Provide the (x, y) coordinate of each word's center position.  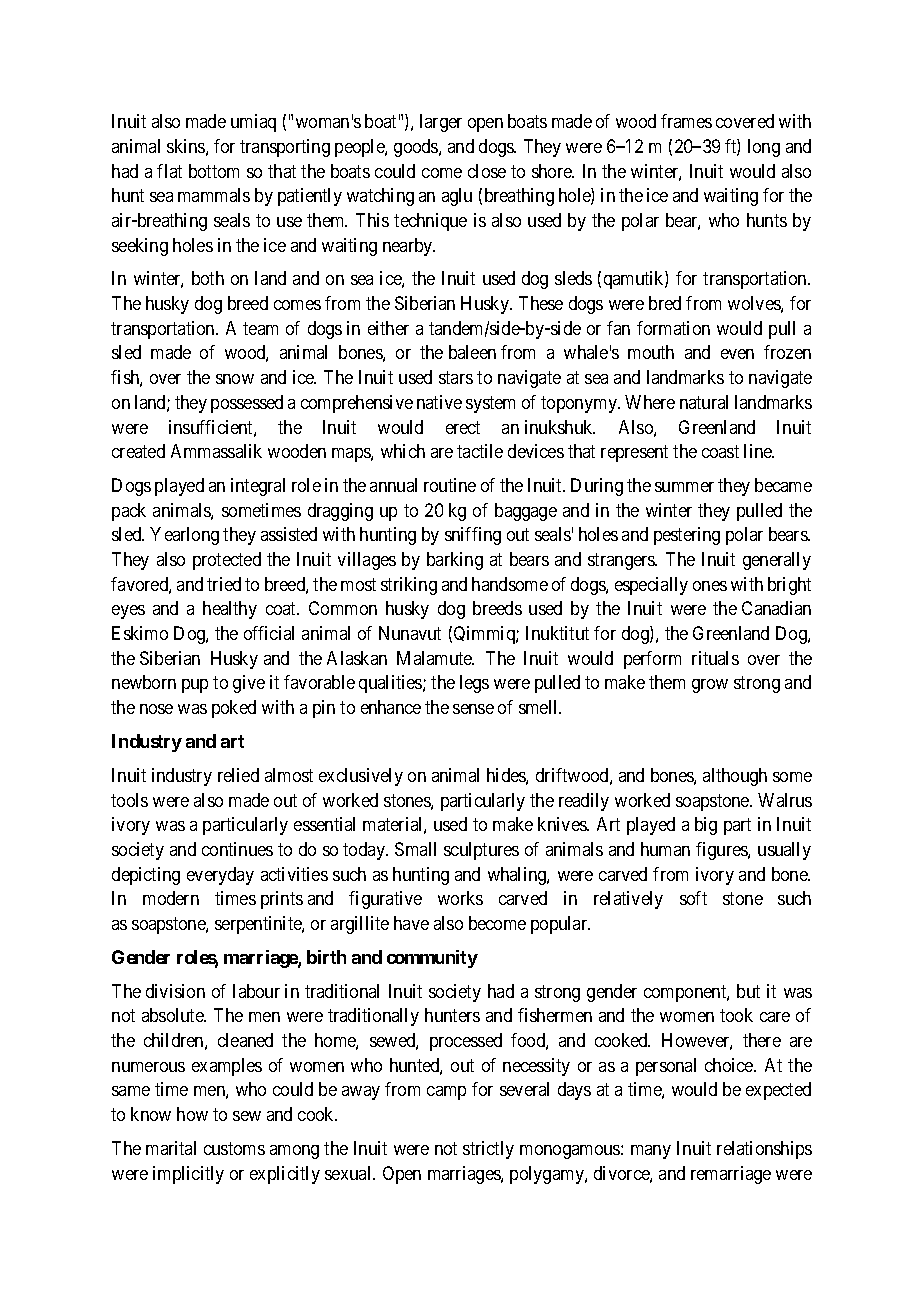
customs (234, 1148)
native (439, 402)
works (460, 898)
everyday (220, 876)
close (487, 171)
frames (686, 121)
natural (704, 402)
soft (693, 898)
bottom (214, 171)
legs (474, 684)
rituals (715, 658)
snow (235, 379)
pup (195, 686)
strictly (488, 1150)
